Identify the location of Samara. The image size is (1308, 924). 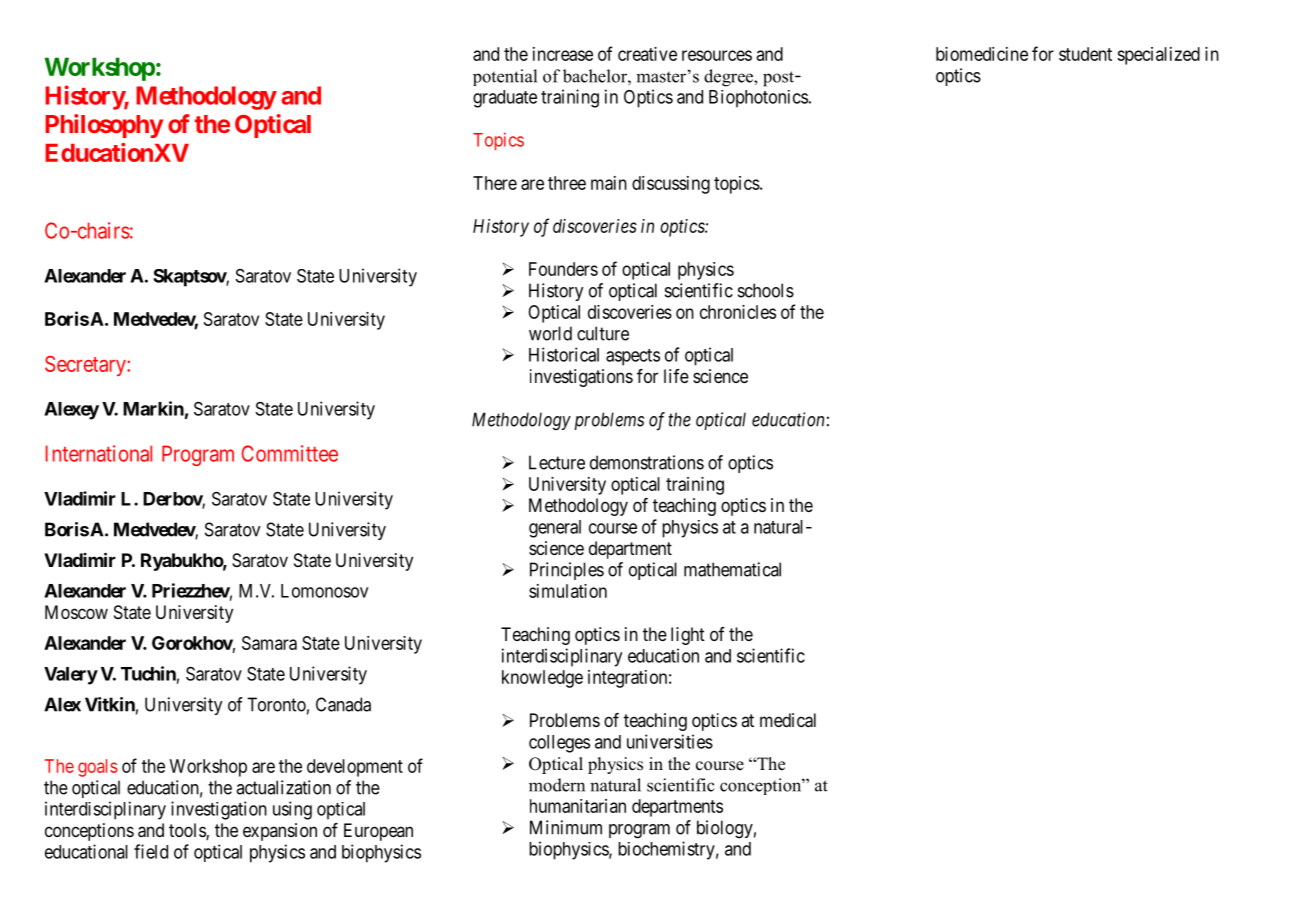
(269, 643).
